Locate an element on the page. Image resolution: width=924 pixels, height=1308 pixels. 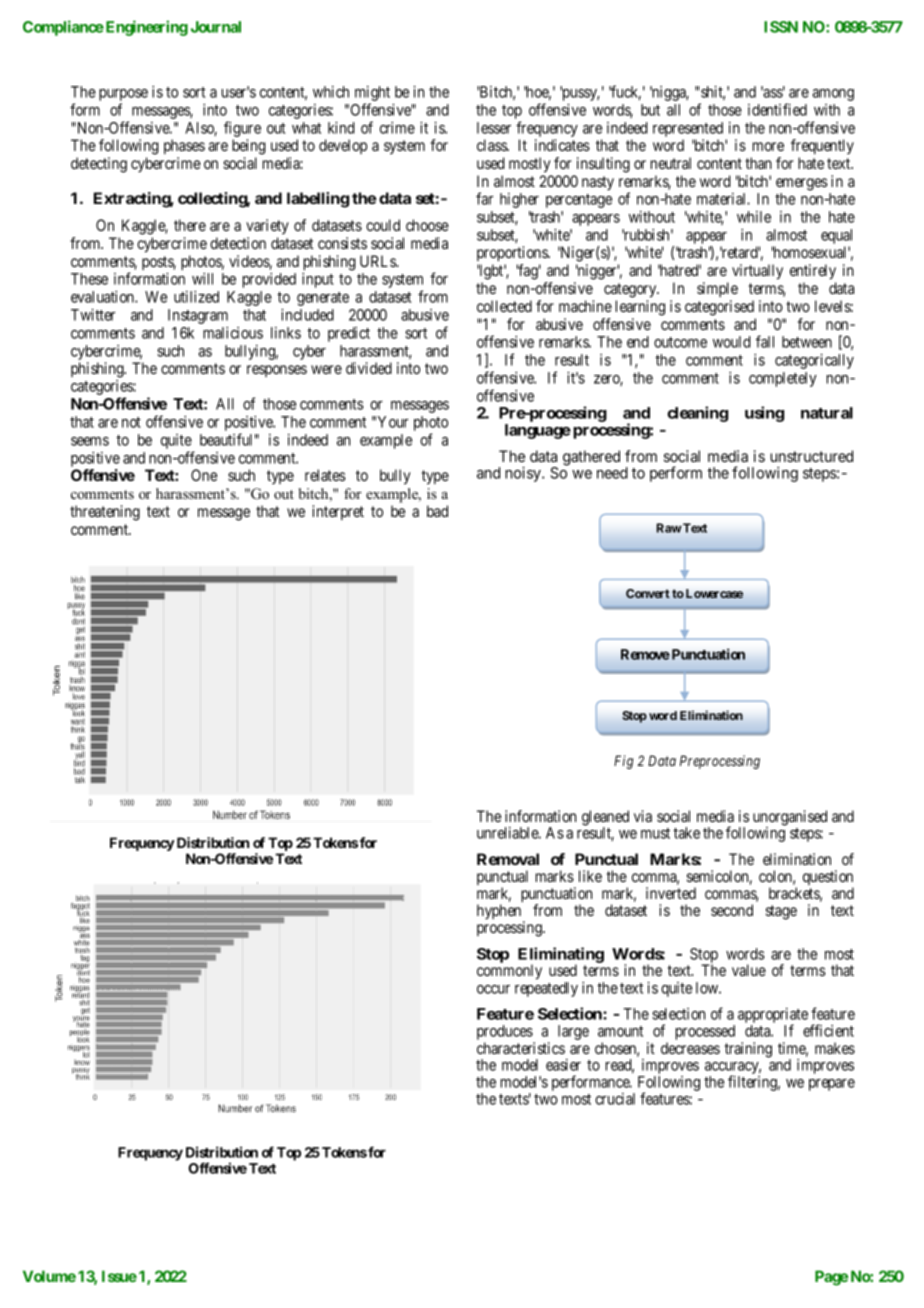
bad is located at coordinates (437, 511).
